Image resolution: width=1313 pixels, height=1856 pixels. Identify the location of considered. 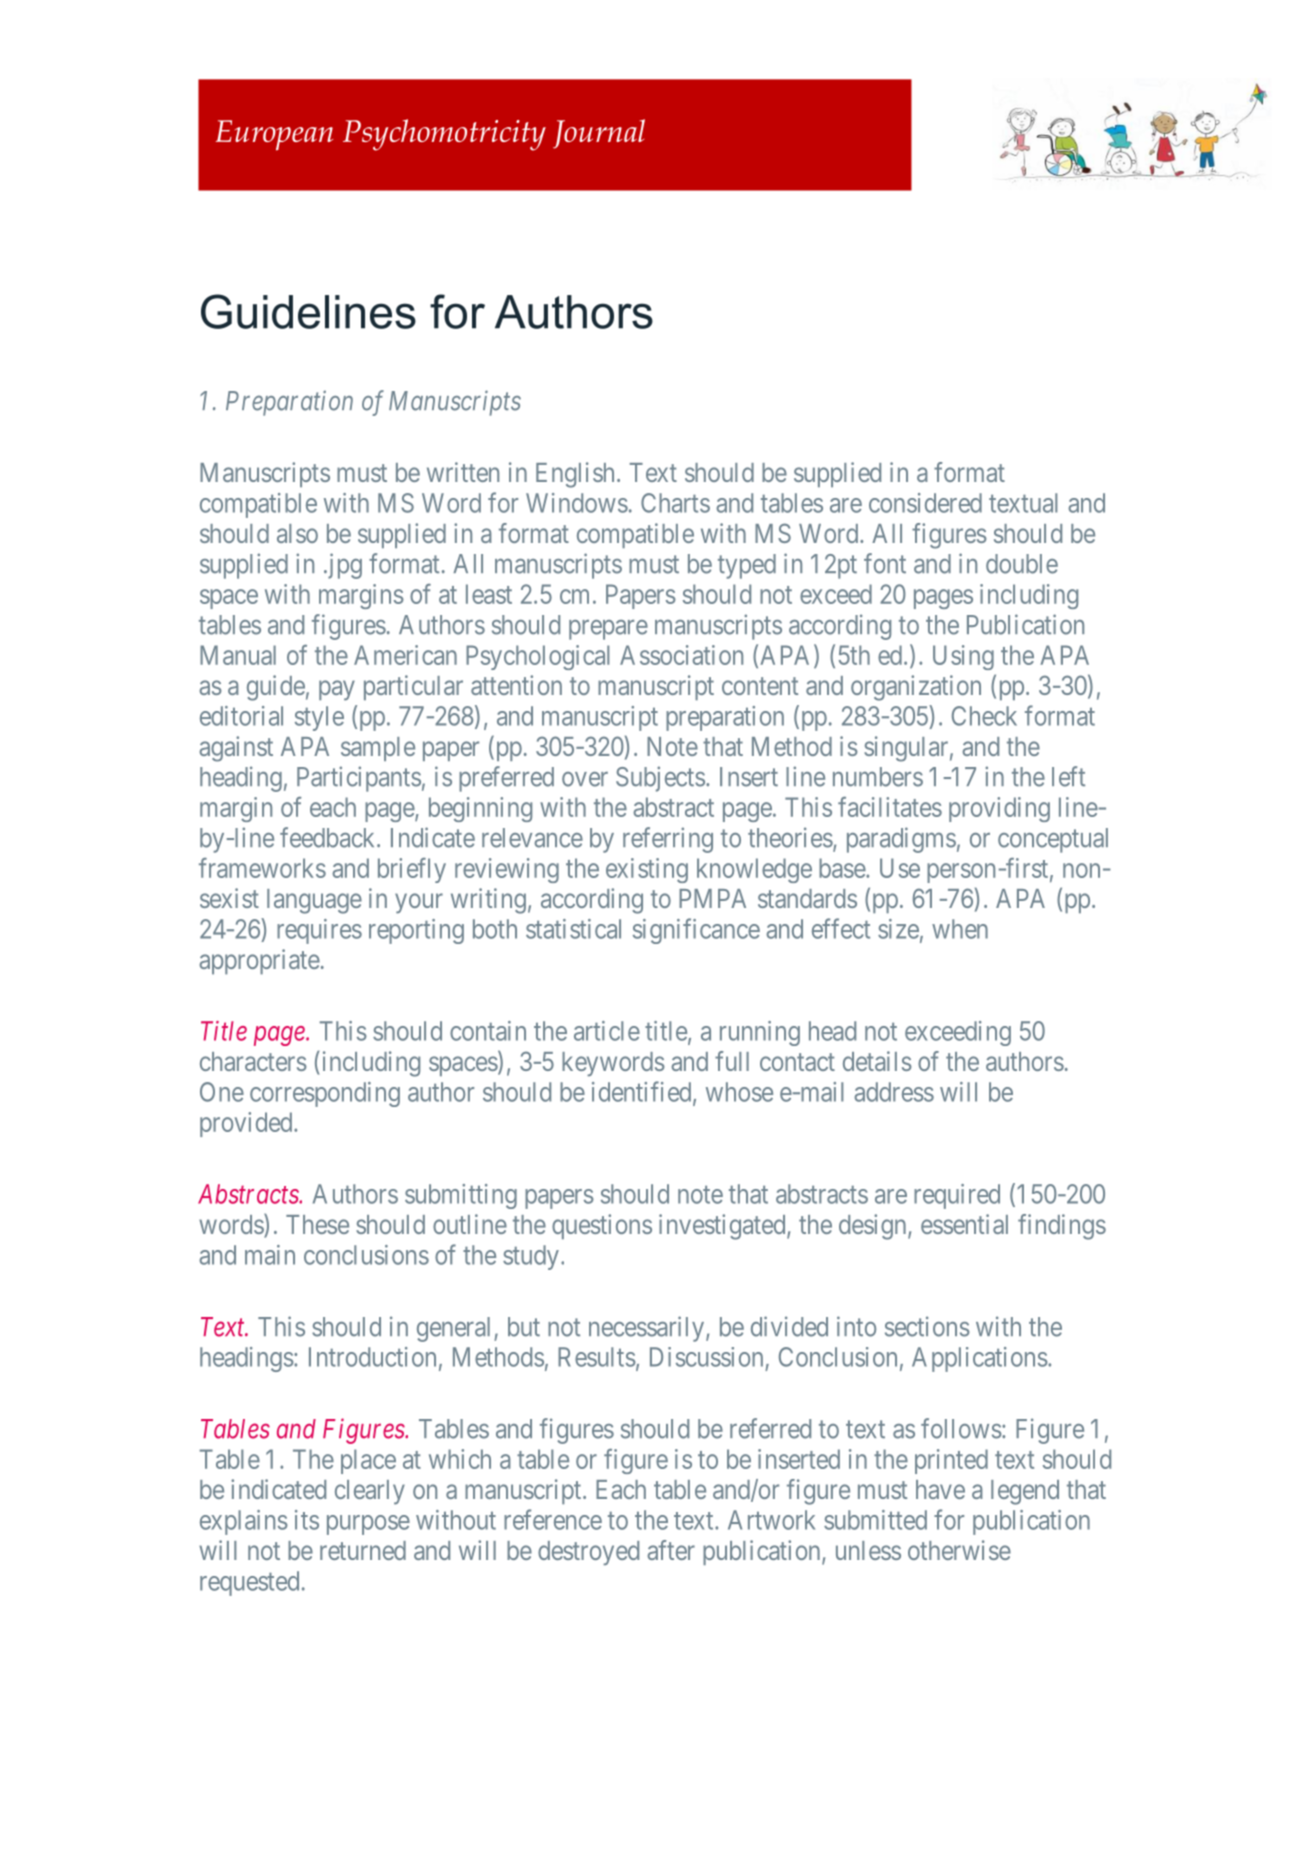
(925, 503).
